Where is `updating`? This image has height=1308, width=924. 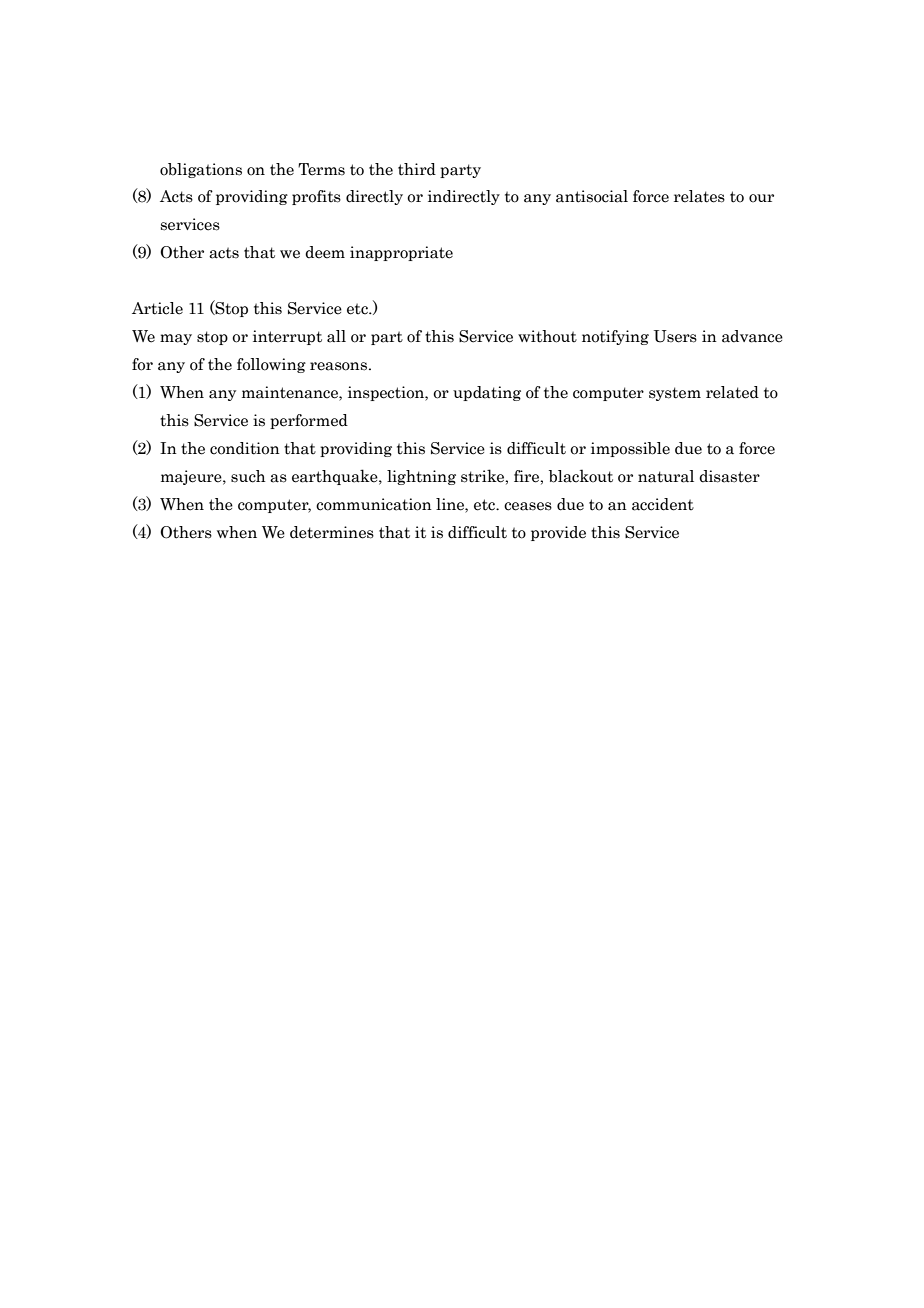 updating is located at coordinates (487, 393).
